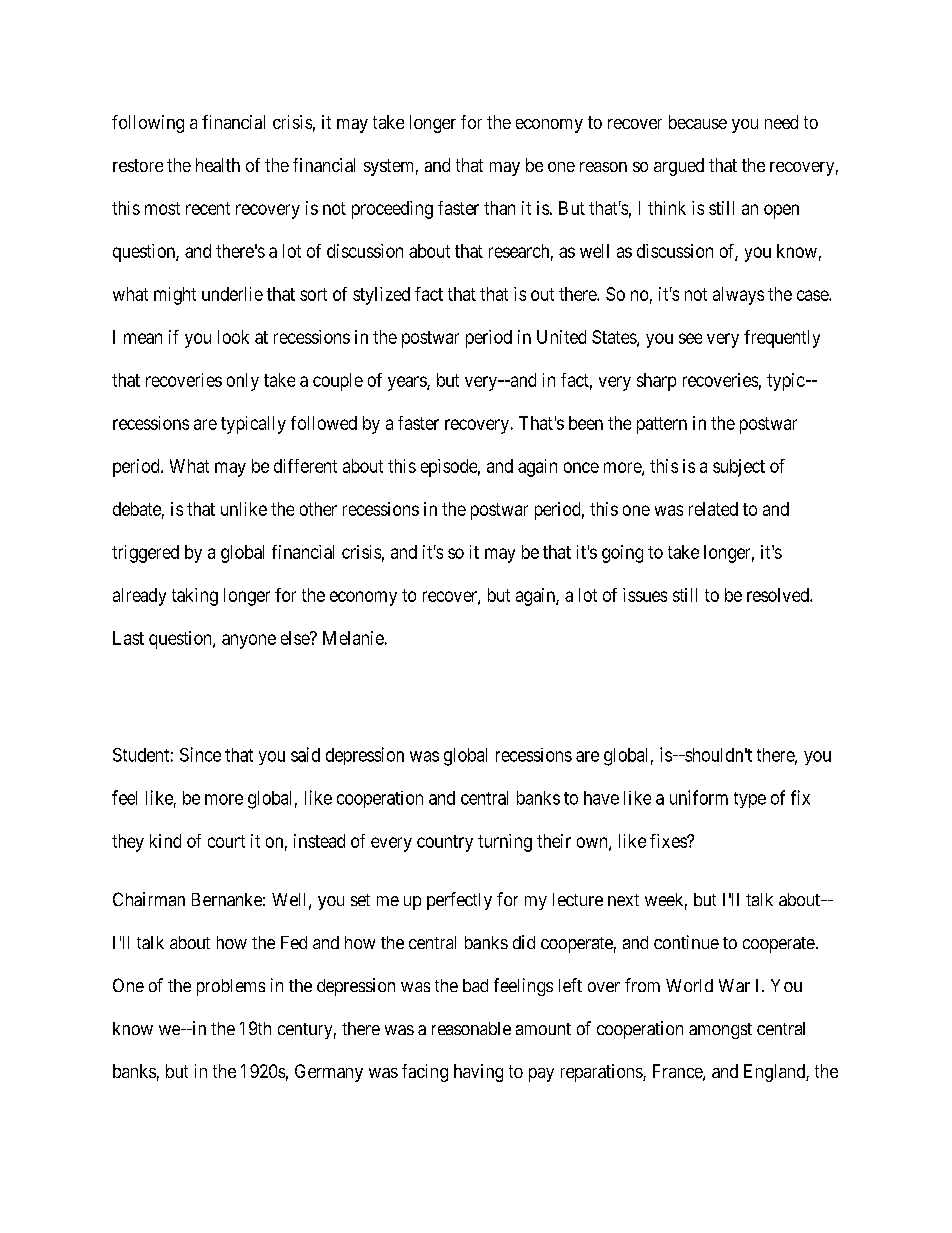 This page has width=952, height=1233. Describe the element at coordinates (698, 122) in the page. I see `because` at that location.
